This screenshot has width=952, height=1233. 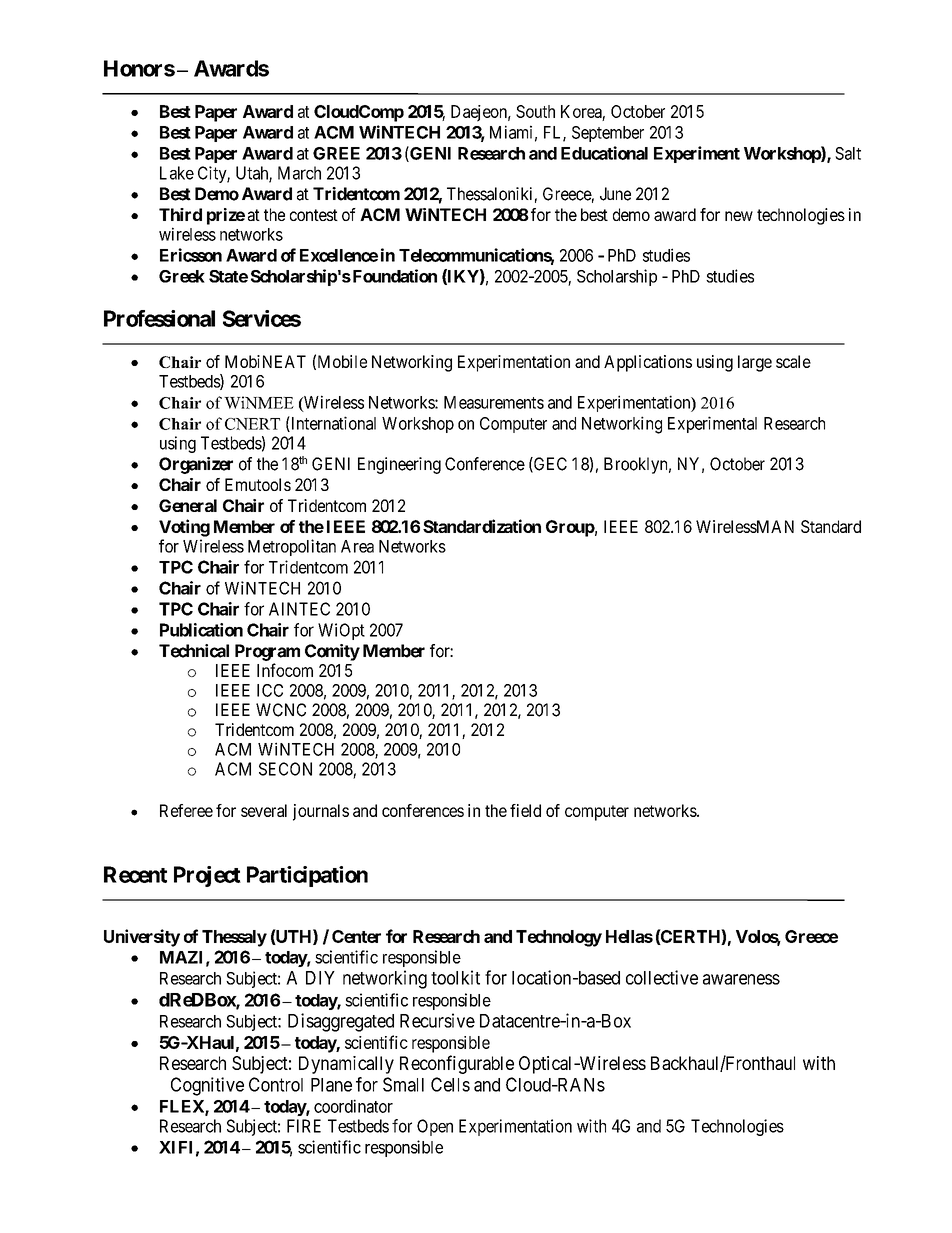 I want to click on field, so click(x=525, y=810).
